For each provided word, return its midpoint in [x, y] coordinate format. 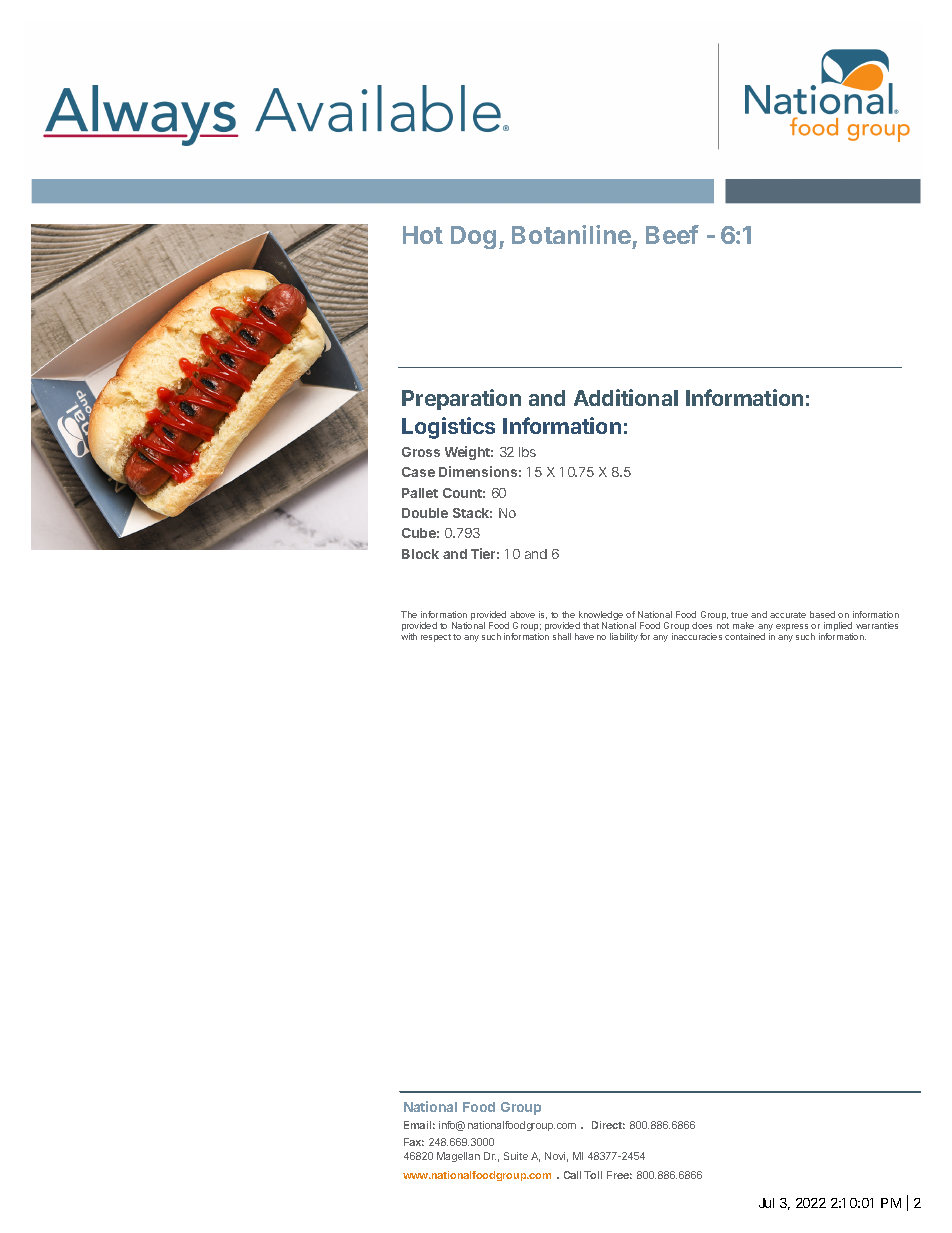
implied [838, 628]
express [792, 627]
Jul [766, 1203]
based [822, 614]
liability [624, 637]
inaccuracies [697, 636]
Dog [473, 237]
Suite [516, 1156]
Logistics [448, 428]
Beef [672, 234]
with [409, 636]
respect [436, 638]
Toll [593, 1175]
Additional [626, 397]
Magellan [458, 1157]
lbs [527, 452]
